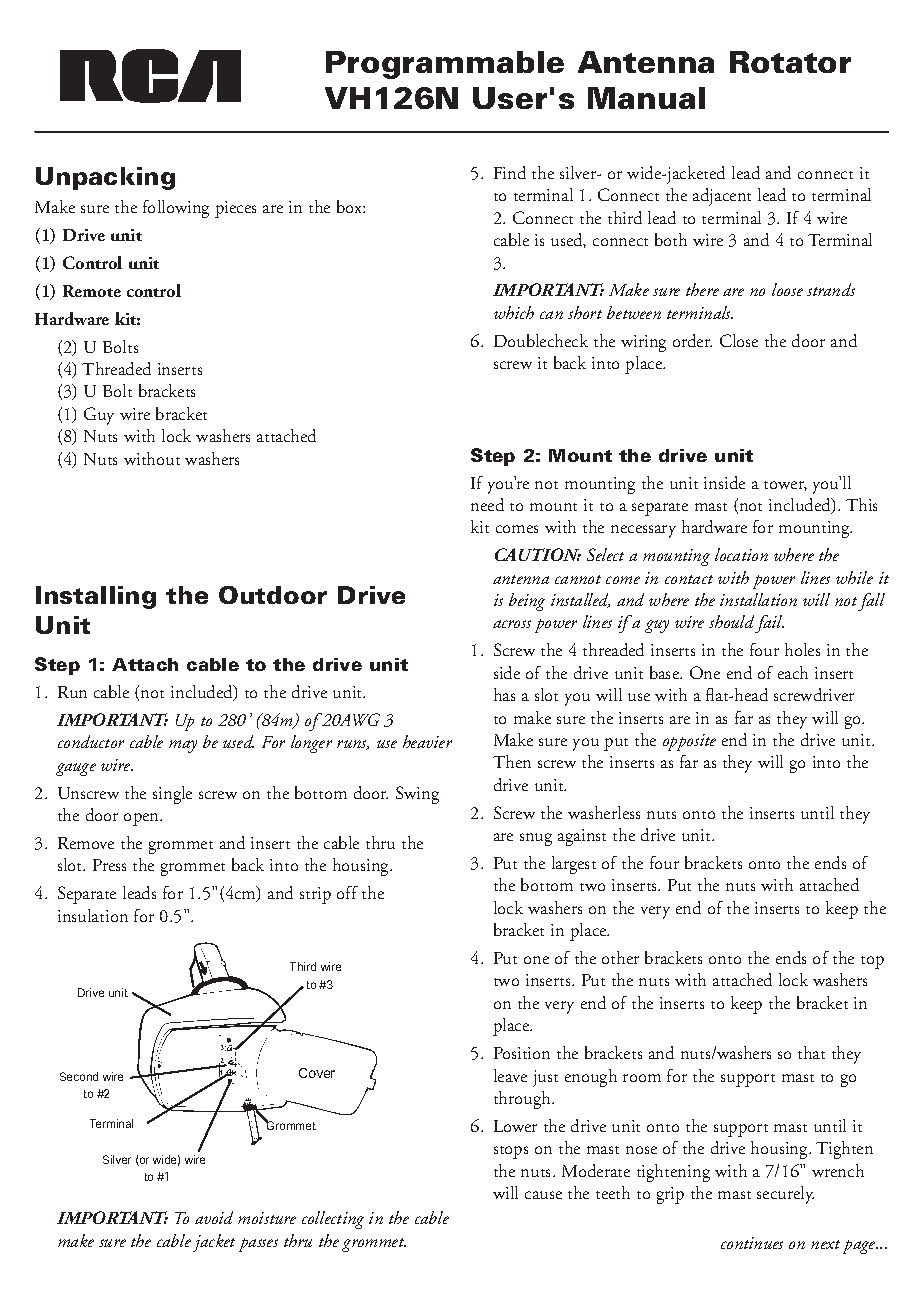 Image resolution: width=924 pixels, height=1308 pixels. I want to click on Remote, so click(92, 291).
